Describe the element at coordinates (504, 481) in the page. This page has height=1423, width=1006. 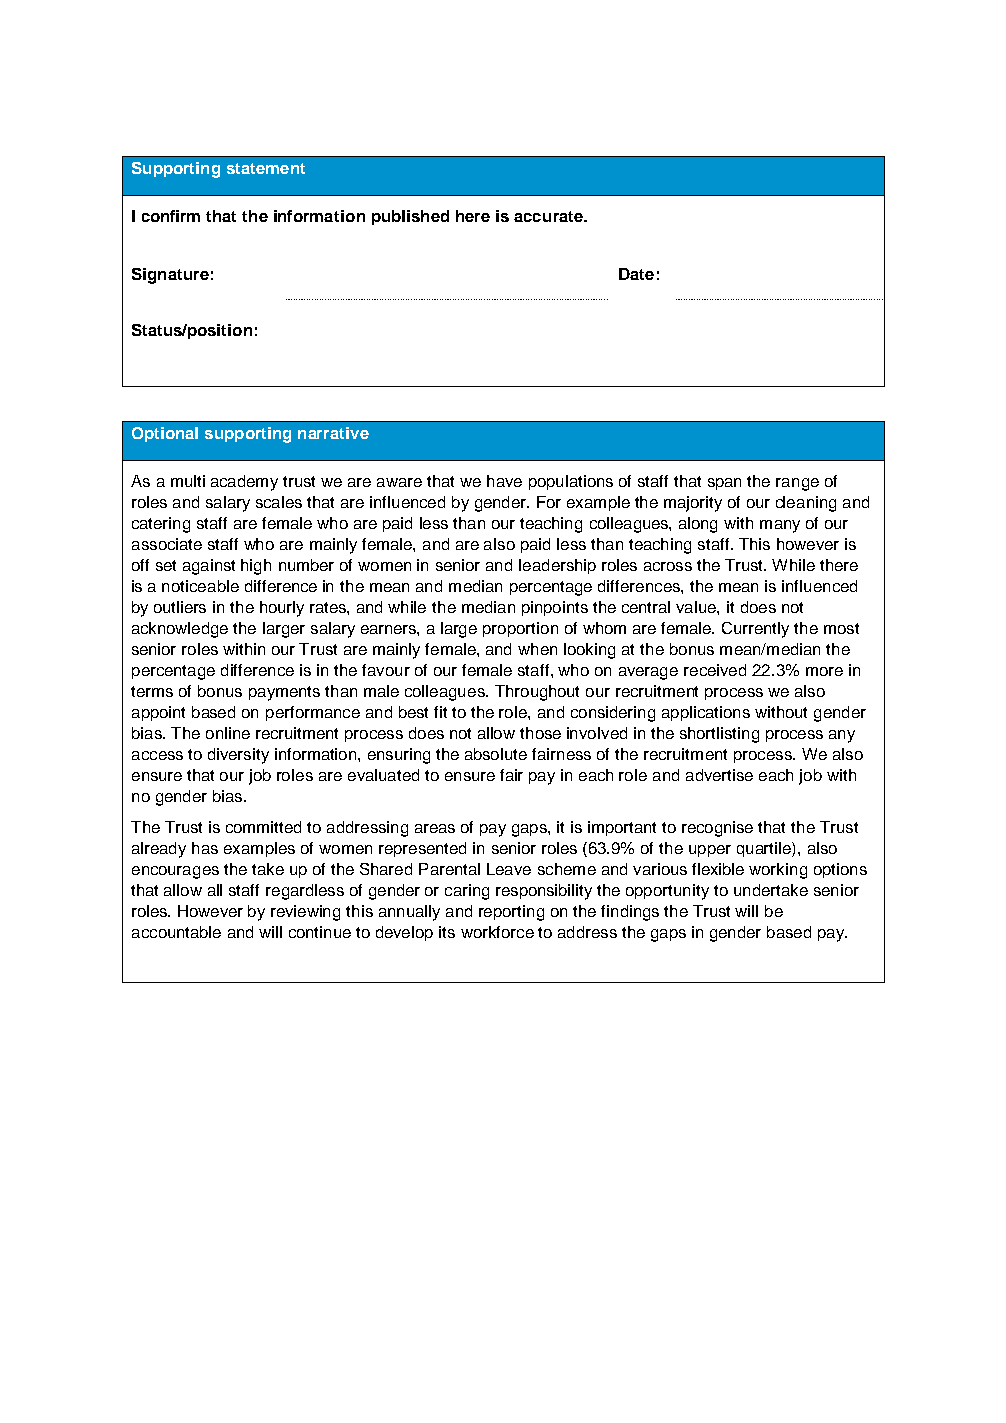
I see `have` at that location.
